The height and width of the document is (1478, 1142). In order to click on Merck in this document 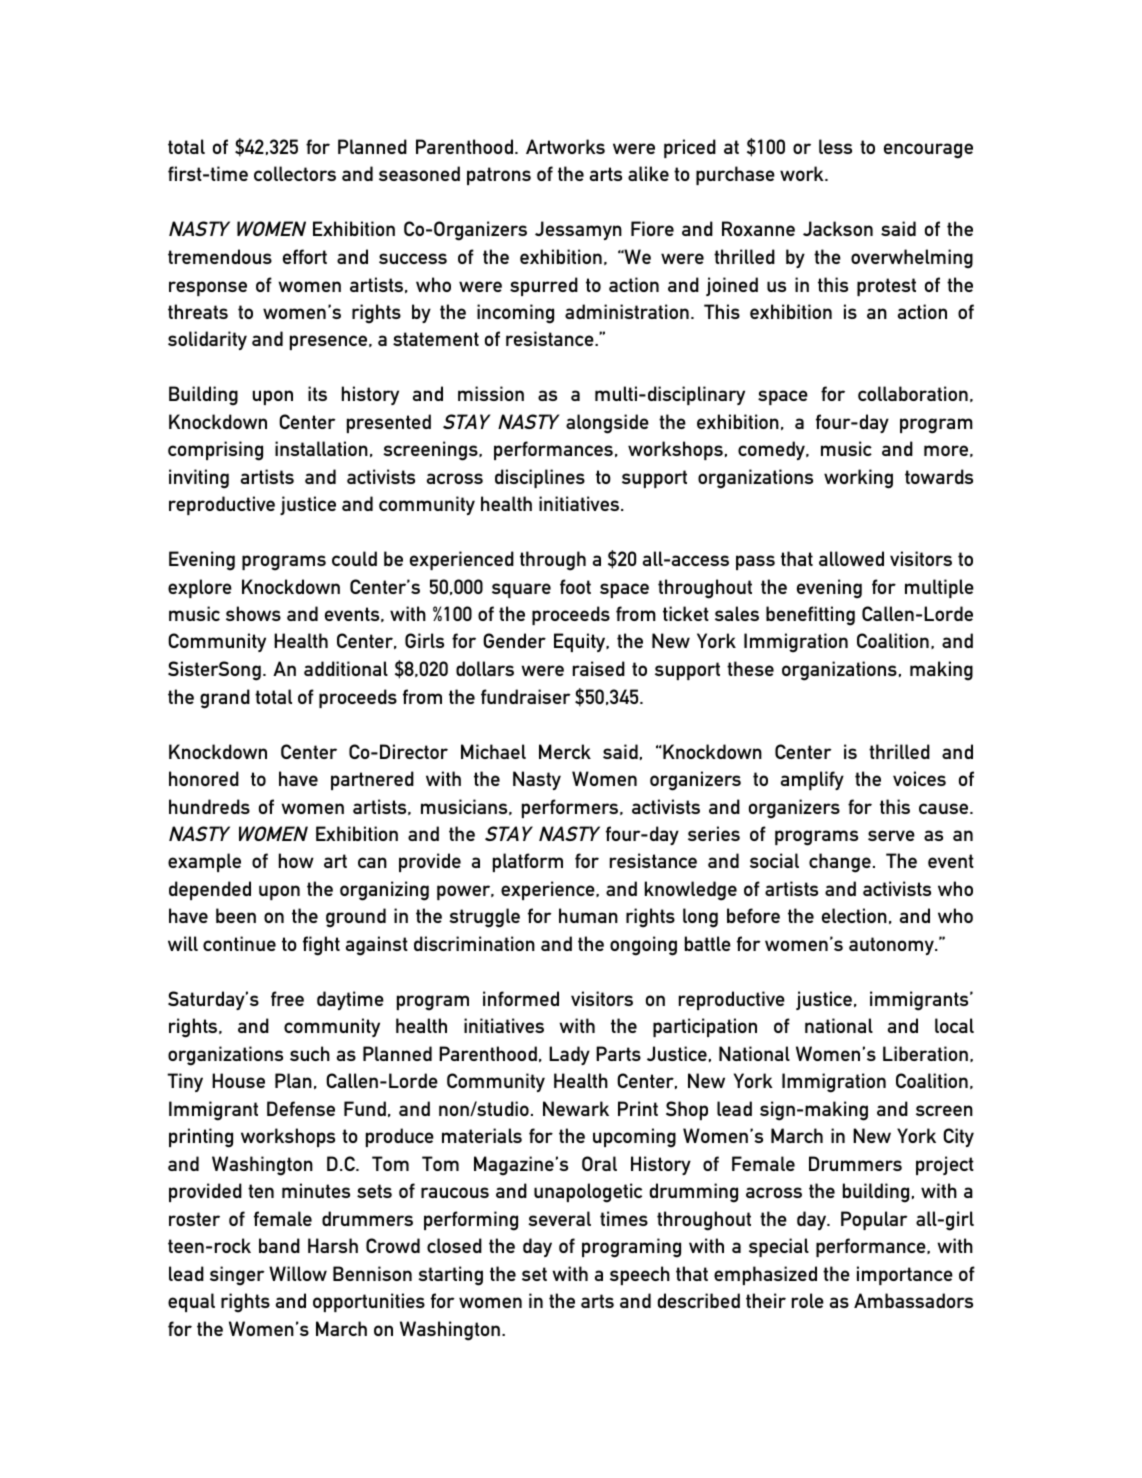, I will do `click(565, 751)`.
